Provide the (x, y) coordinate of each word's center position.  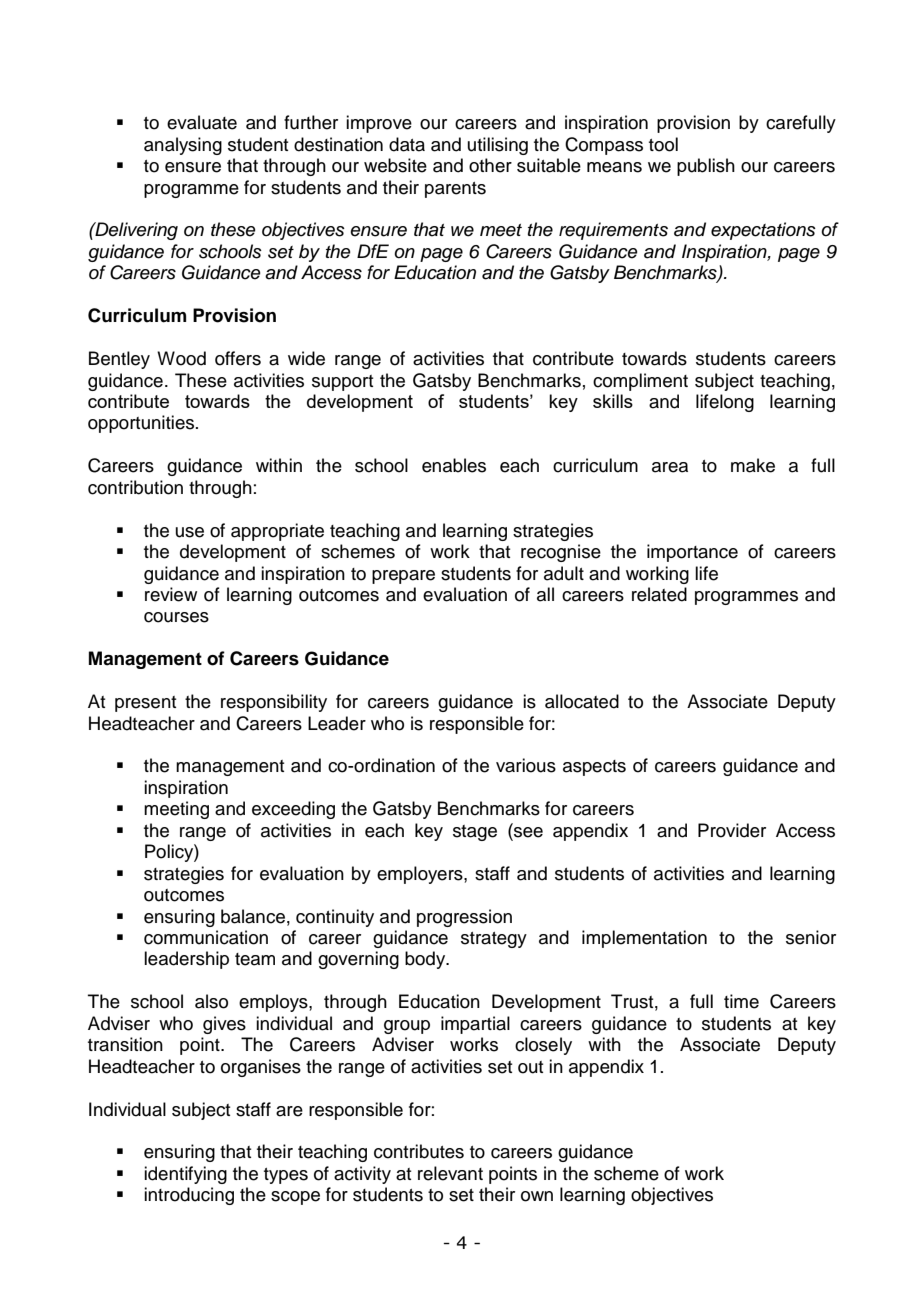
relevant (450, 1173)
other (490, 165)
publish (706, 167)
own (537, 1196)
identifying (185, 1175)
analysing (183, 146)
